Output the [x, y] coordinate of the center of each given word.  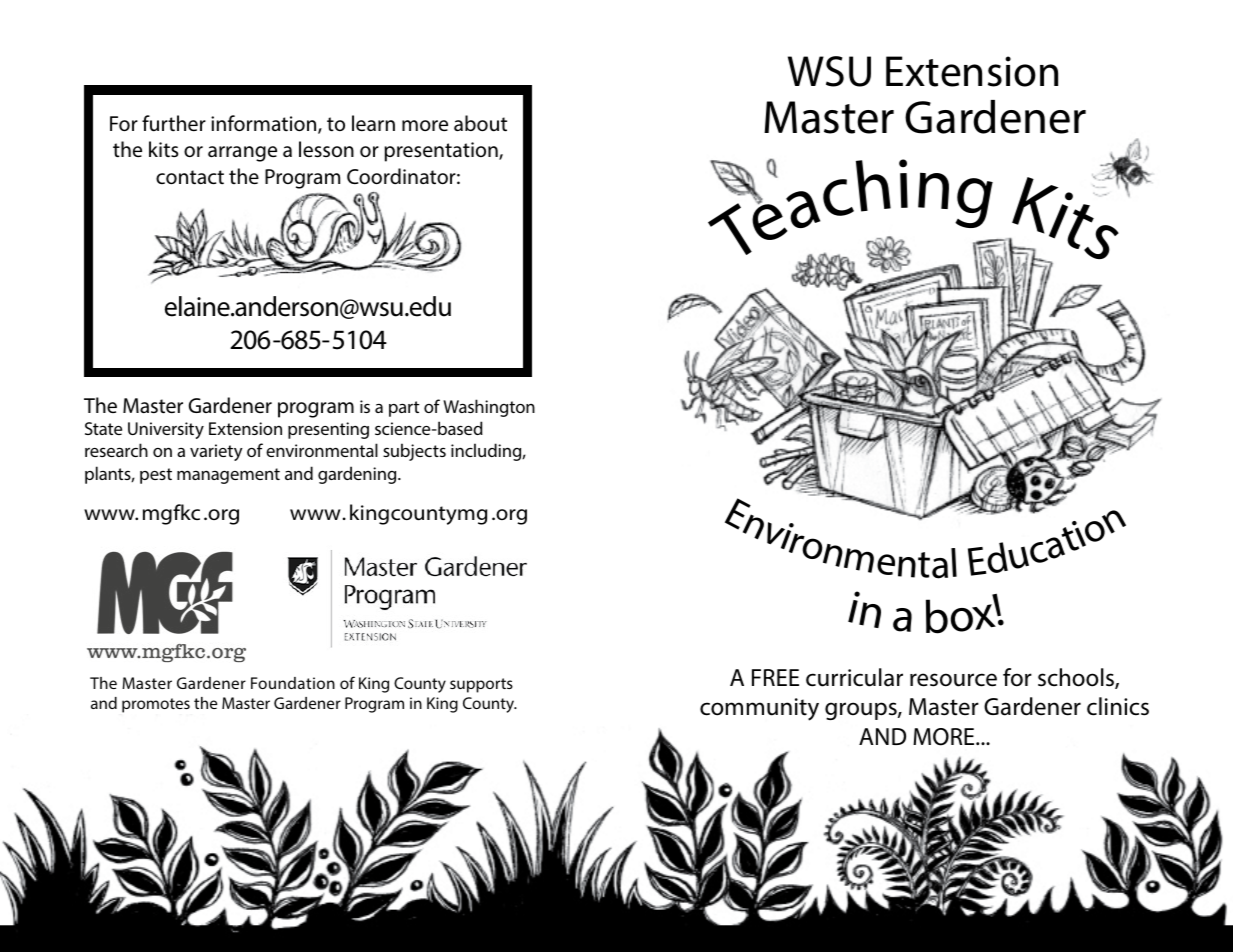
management [228, 476]
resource [953, 680]
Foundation [293, 683]
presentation [442, 152]
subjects [414, 452]
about [480, 123]
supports [481, 685]
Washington [489, 408]
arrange [242, 154]
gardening [358, 475]
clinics [1118, 706]
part [404, 409]
